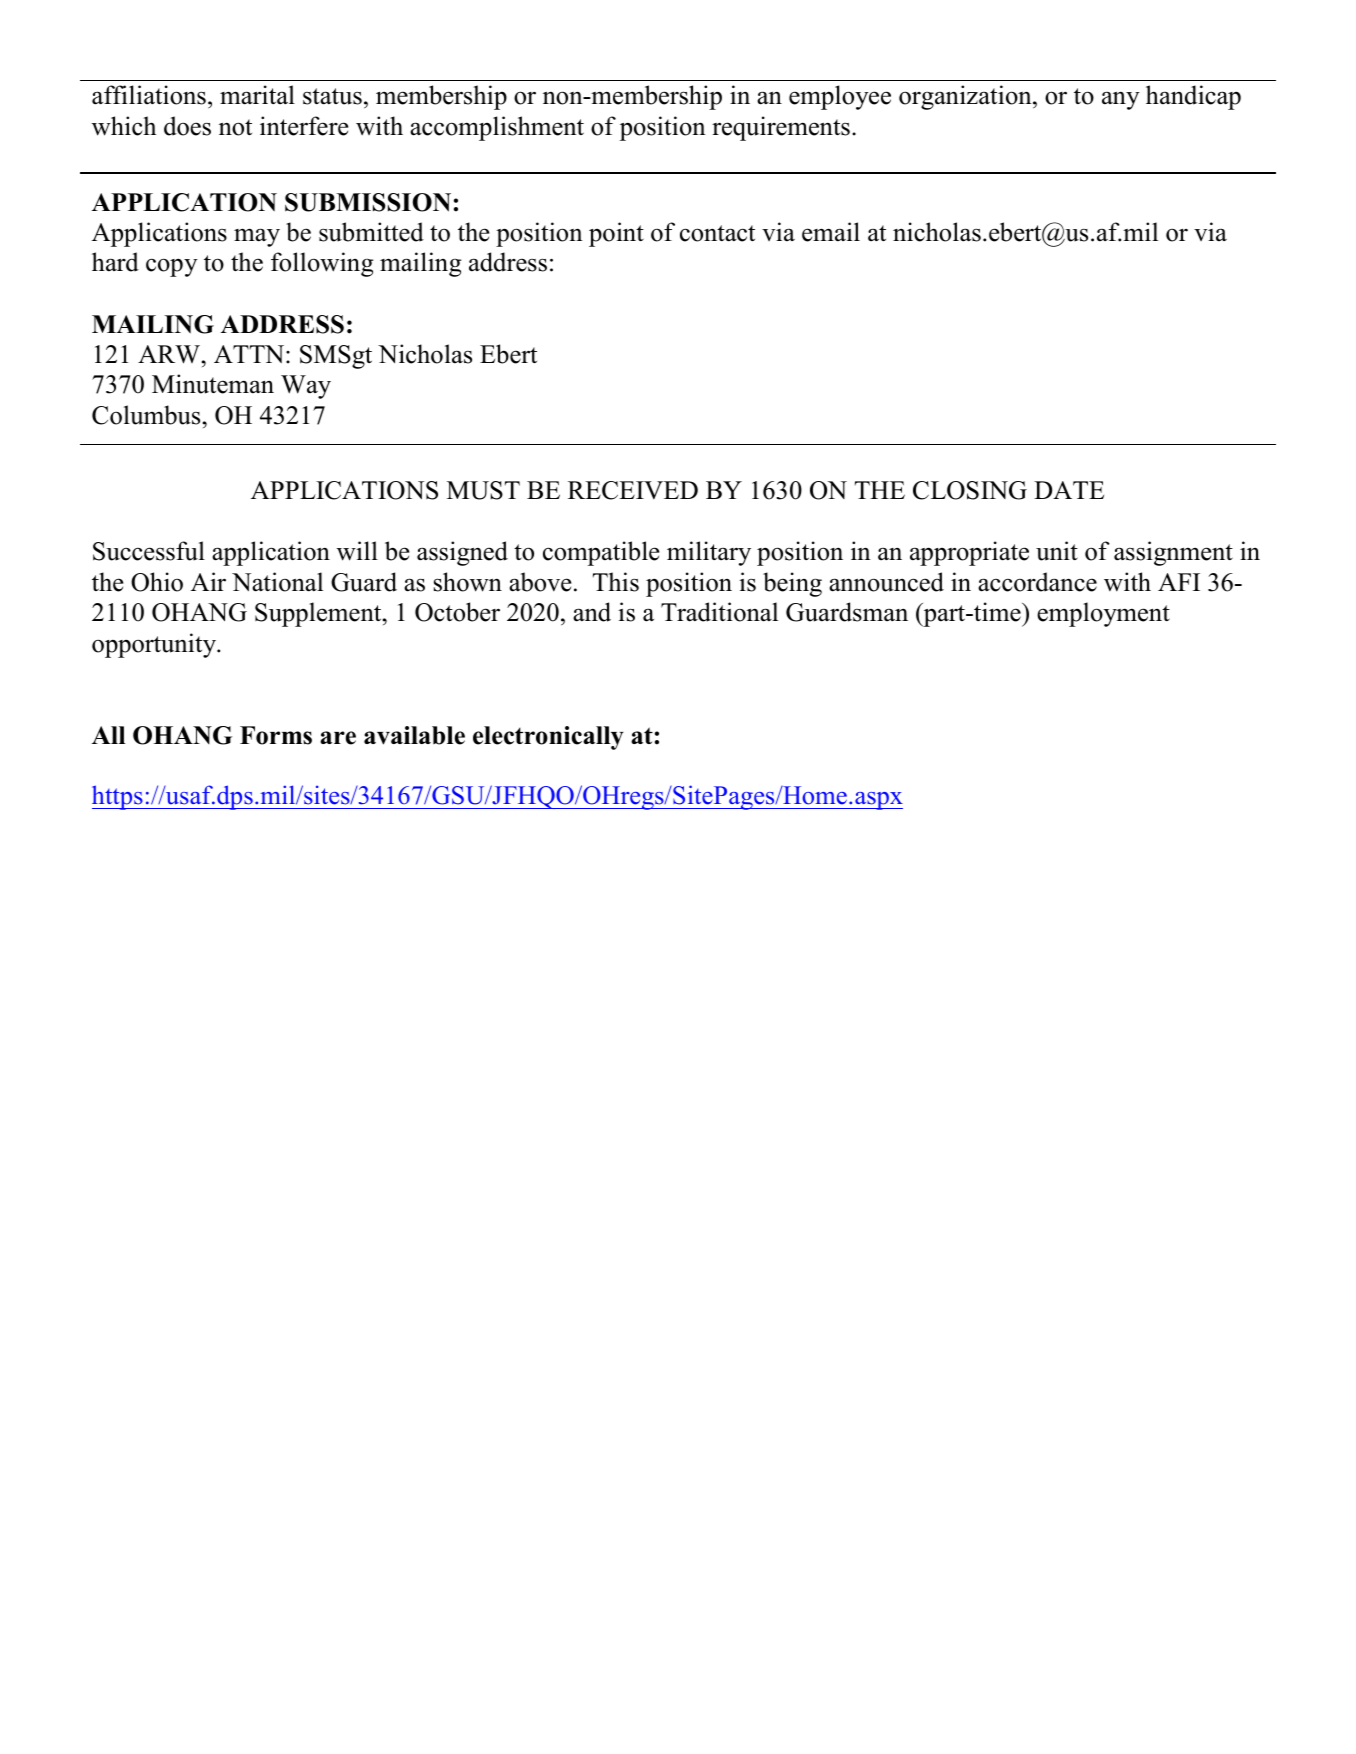  What do you see at coordinates (781, 128) in the page?
I see `requirements` at bounding box center [781, 128].
